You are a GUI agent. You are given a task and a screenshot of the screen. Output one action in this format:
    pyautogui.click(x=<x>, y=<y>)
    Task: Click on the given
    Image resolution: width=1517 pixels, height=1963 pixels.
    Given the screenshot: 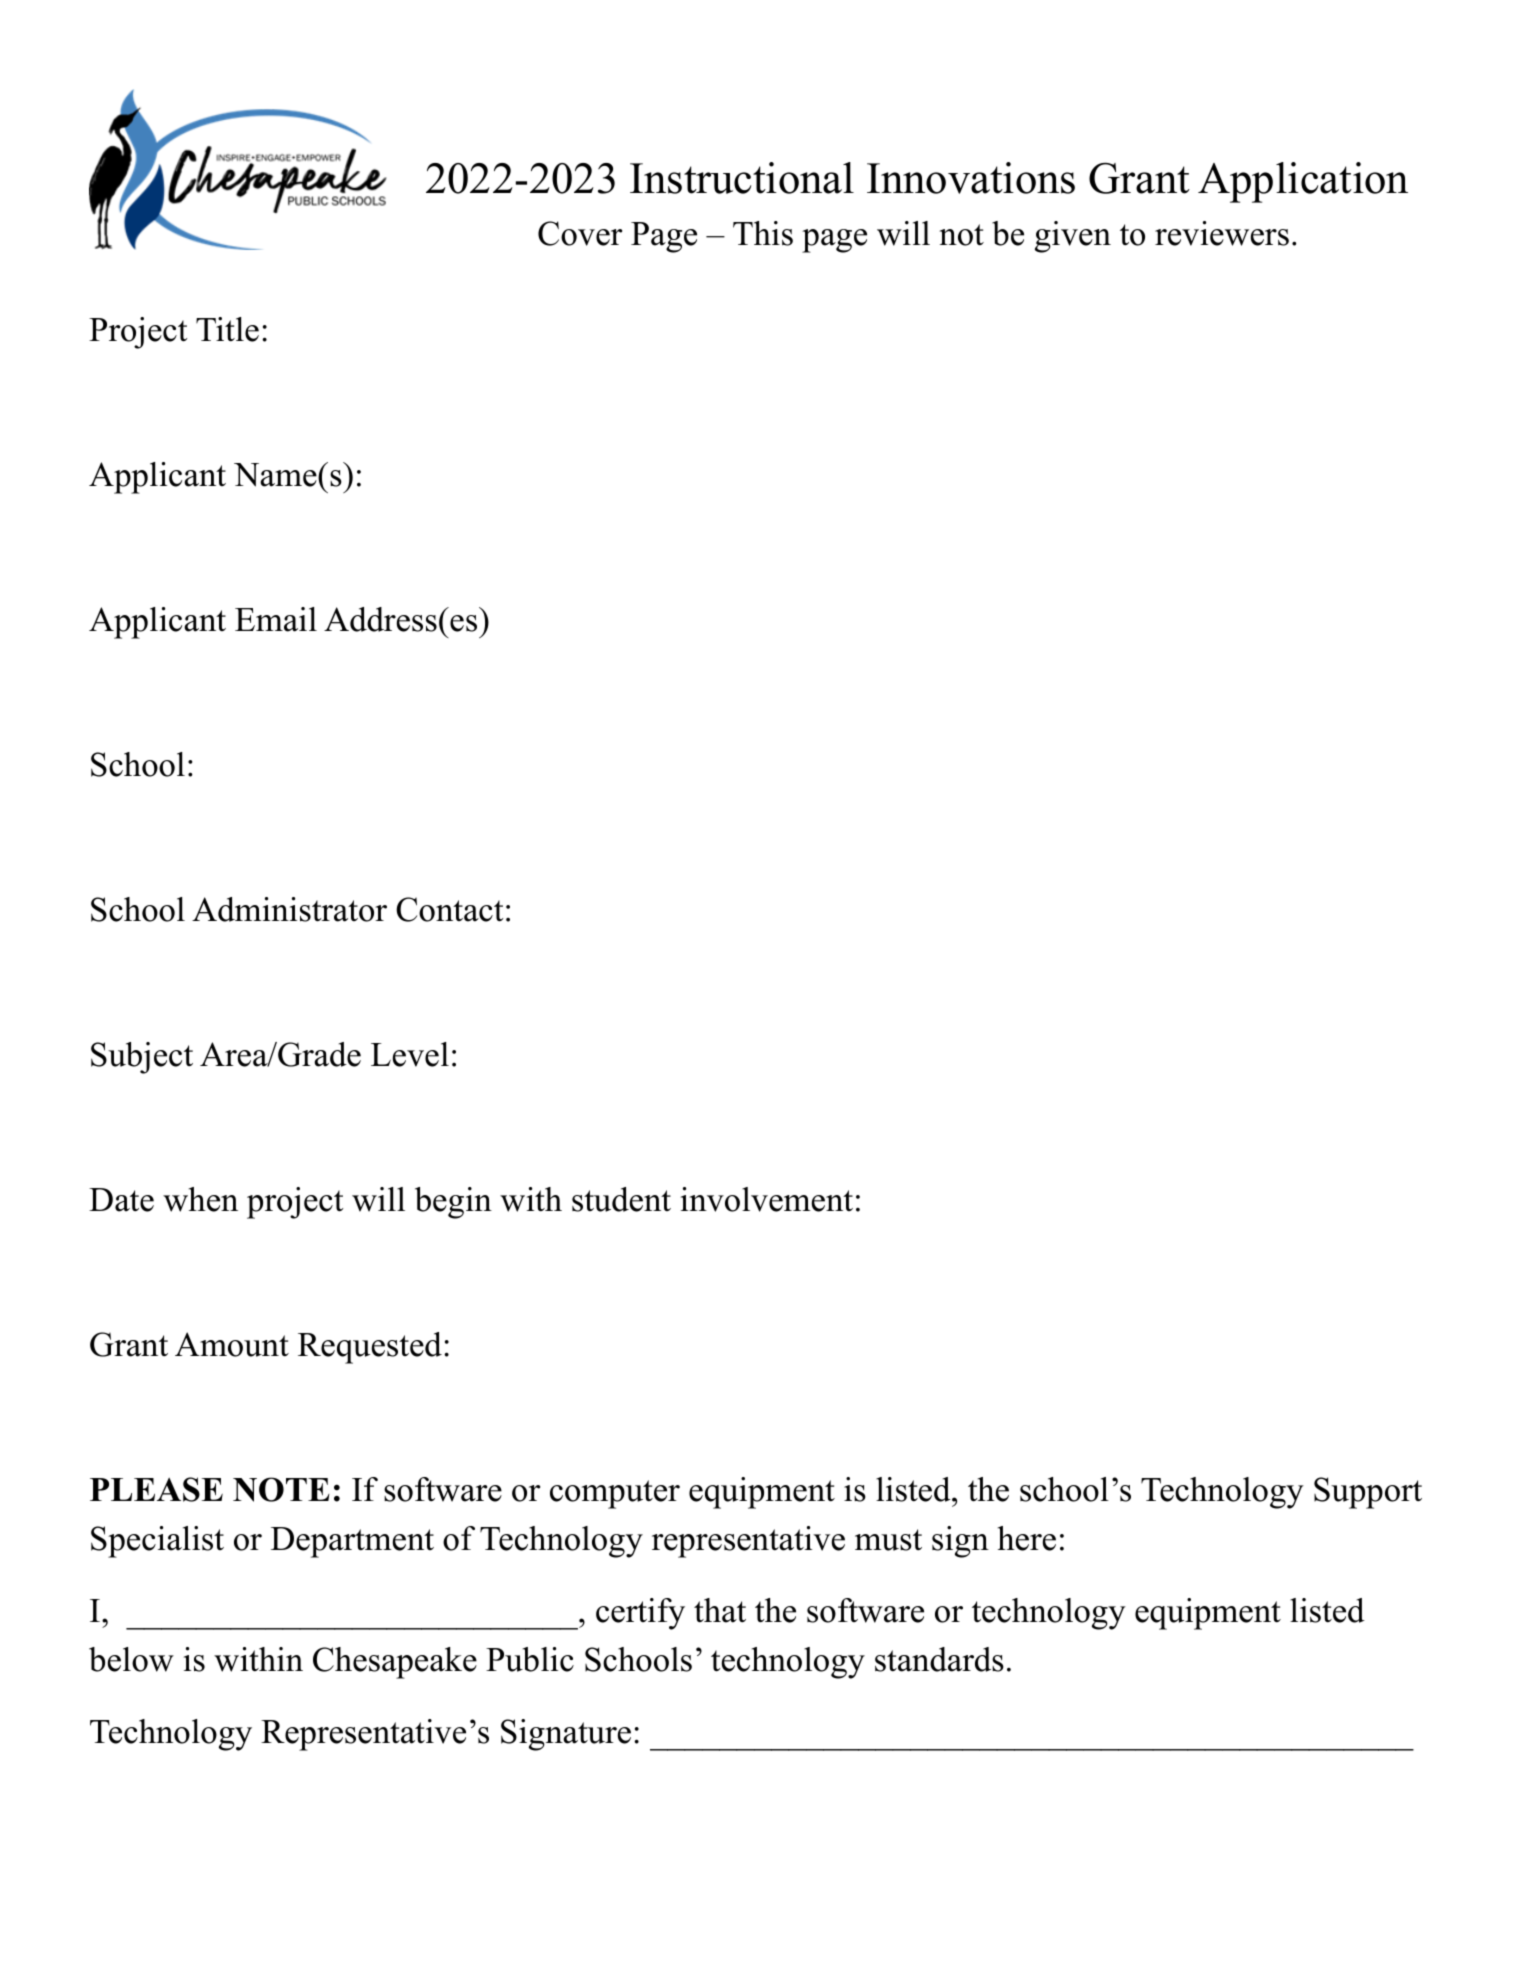 What is the action you would take?
    pyautogui.click(x=1073, y=237)
